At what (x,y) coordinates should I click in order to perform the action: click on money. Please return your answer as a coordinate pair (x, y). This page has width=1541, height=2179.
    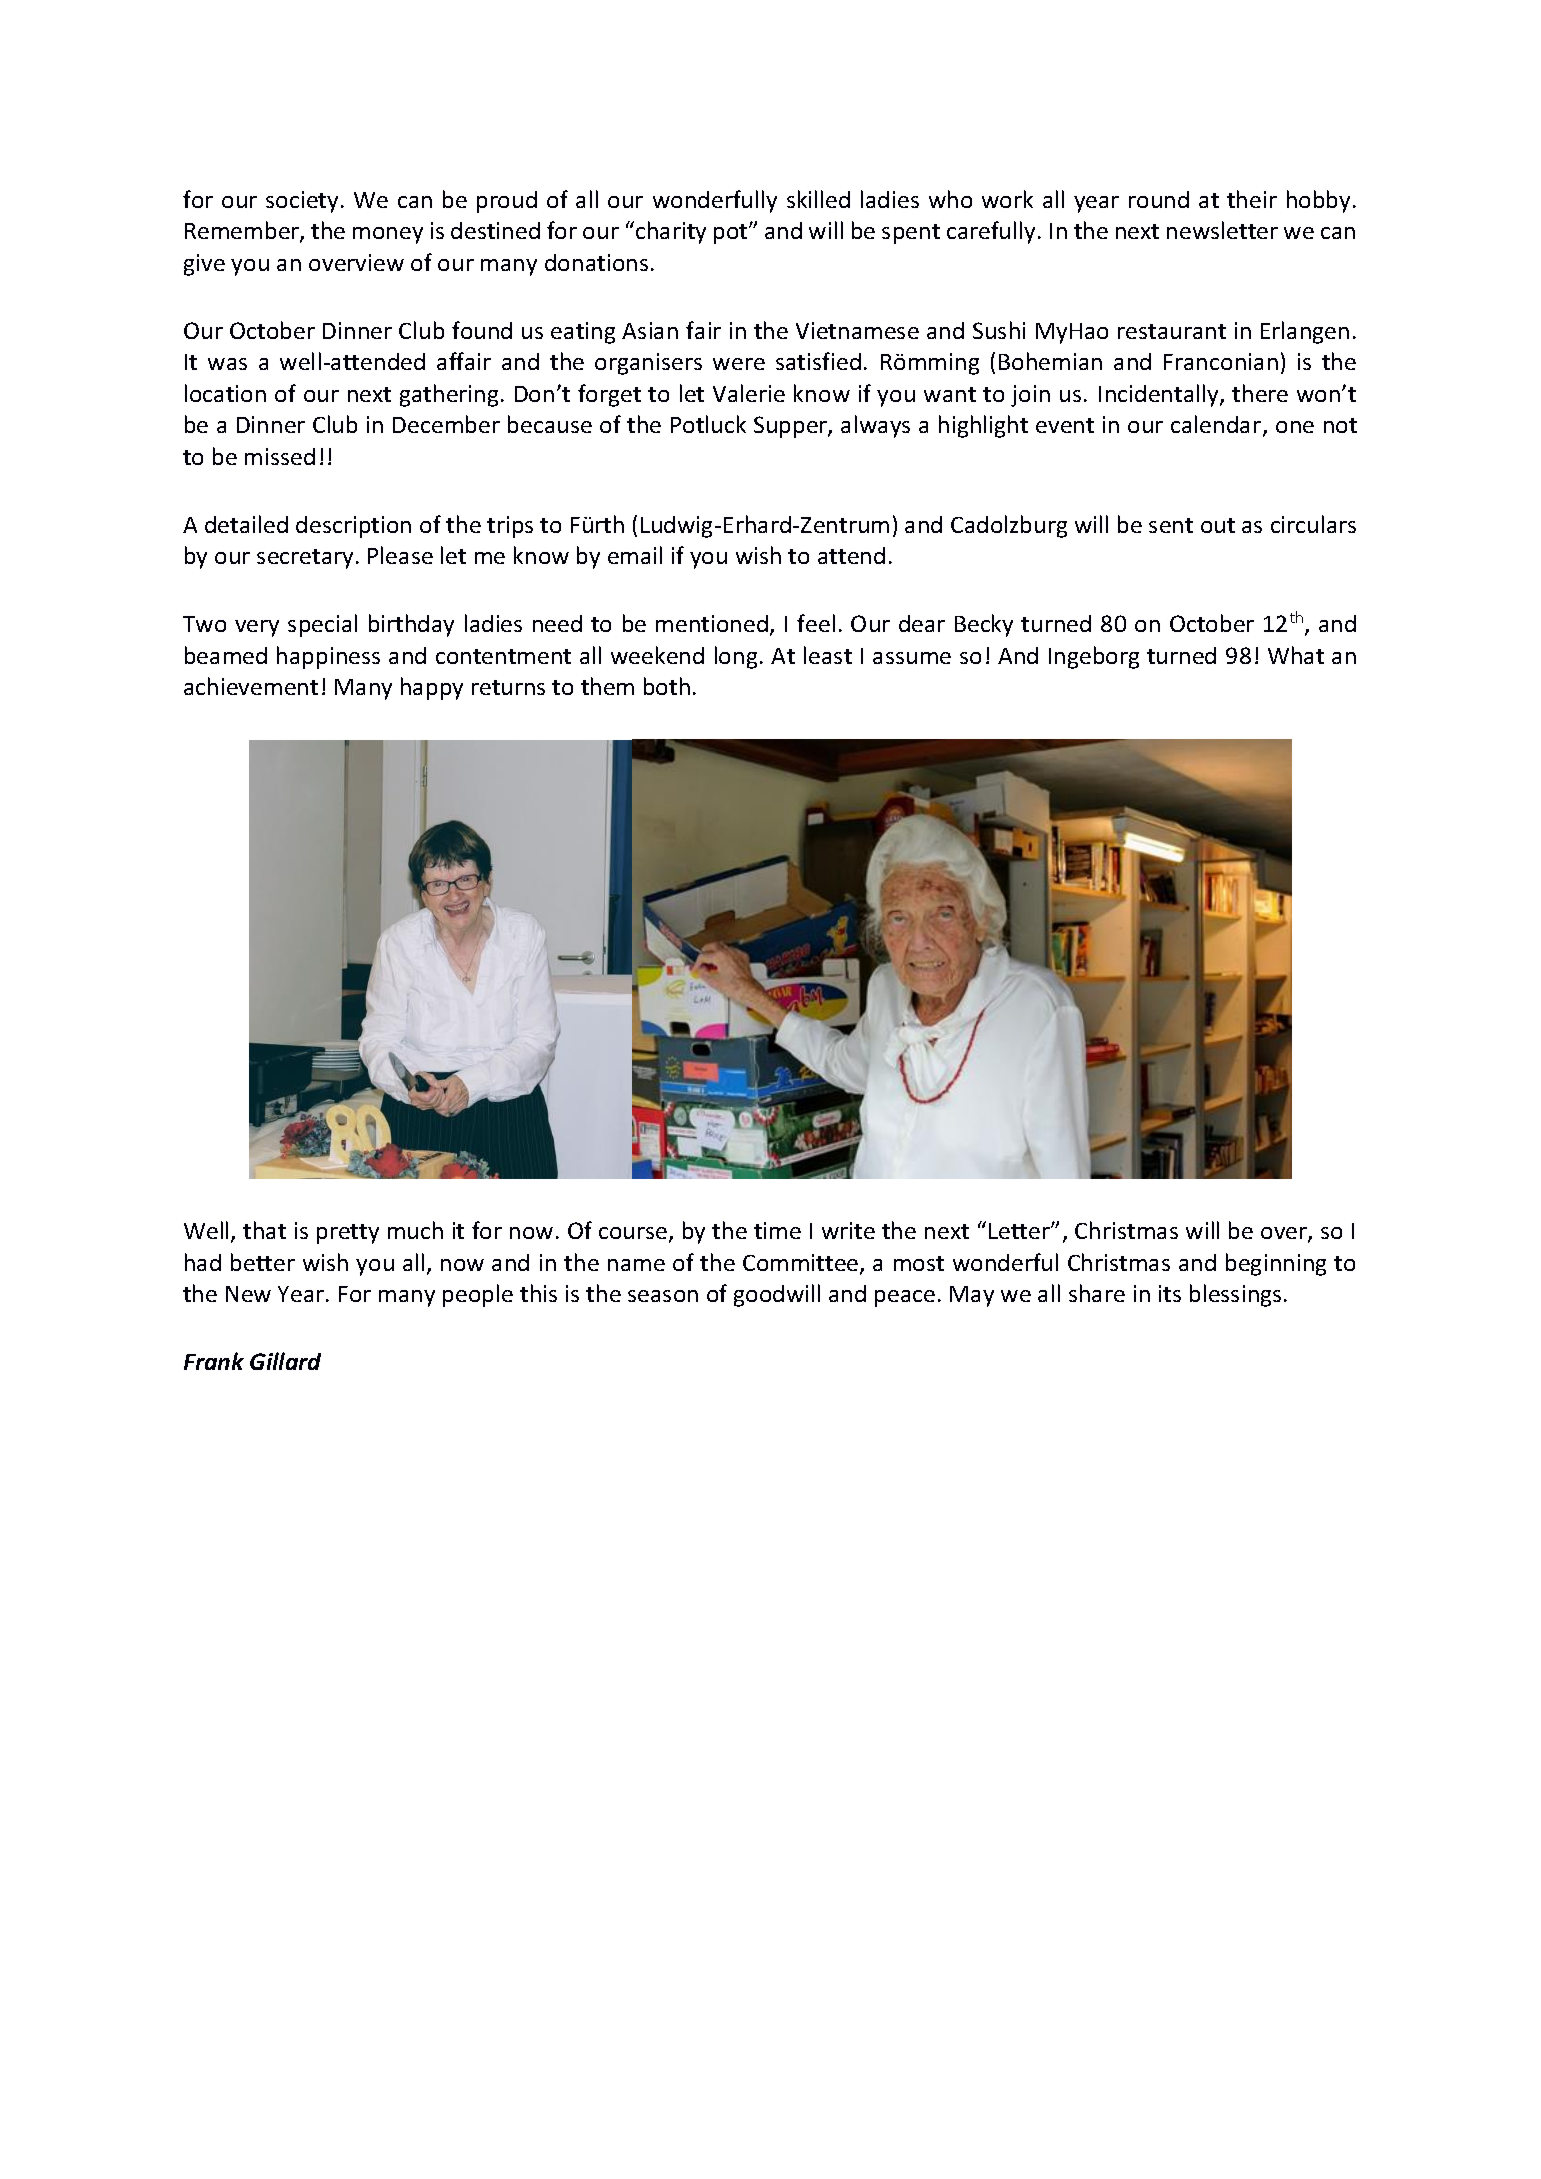
    Looking at the image, I should click on (388, 235).
